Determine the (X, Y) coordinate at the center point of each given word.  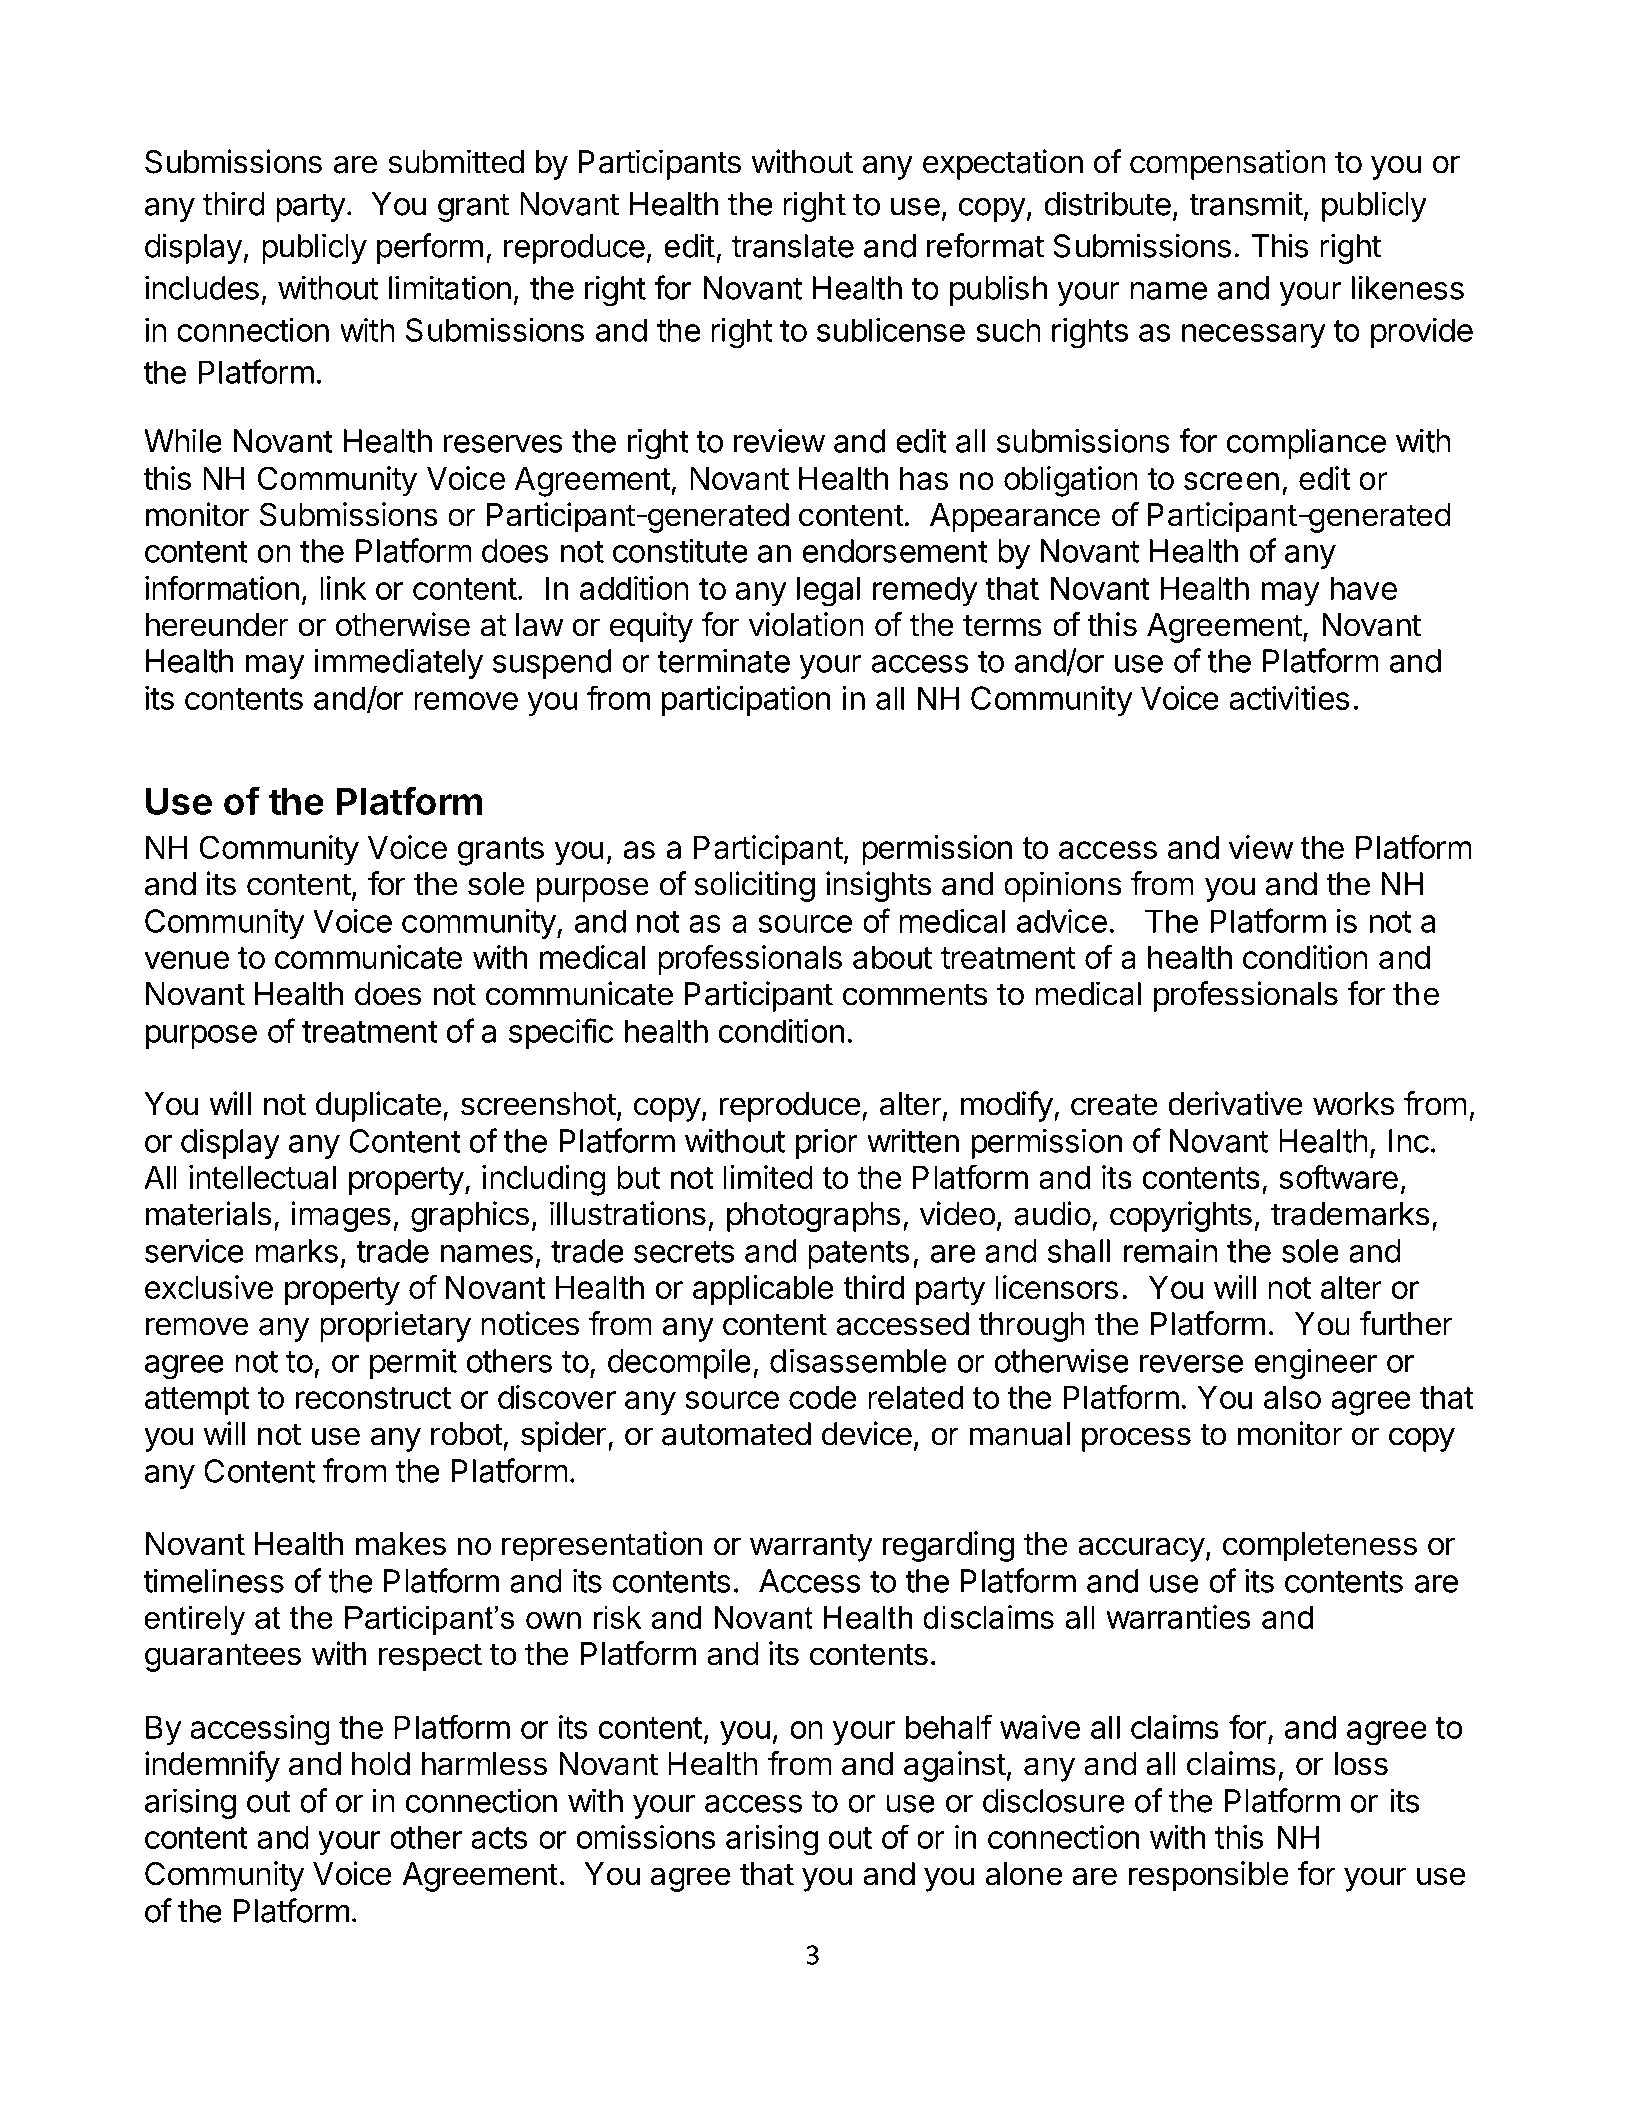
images (341, 1216)
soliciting (754, 886)
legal (828, 591)
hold (381, 1764)
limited (768, 1177)
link (343, 588)
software (1338, 1176)
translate (793, 246)
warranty (811, 1547)
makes (401, 1544)
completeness (1320, 1547)
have (1364, 588)
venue (186, 960)
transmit (1246, 203)
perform (430, 248)
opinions (1062, 886)
